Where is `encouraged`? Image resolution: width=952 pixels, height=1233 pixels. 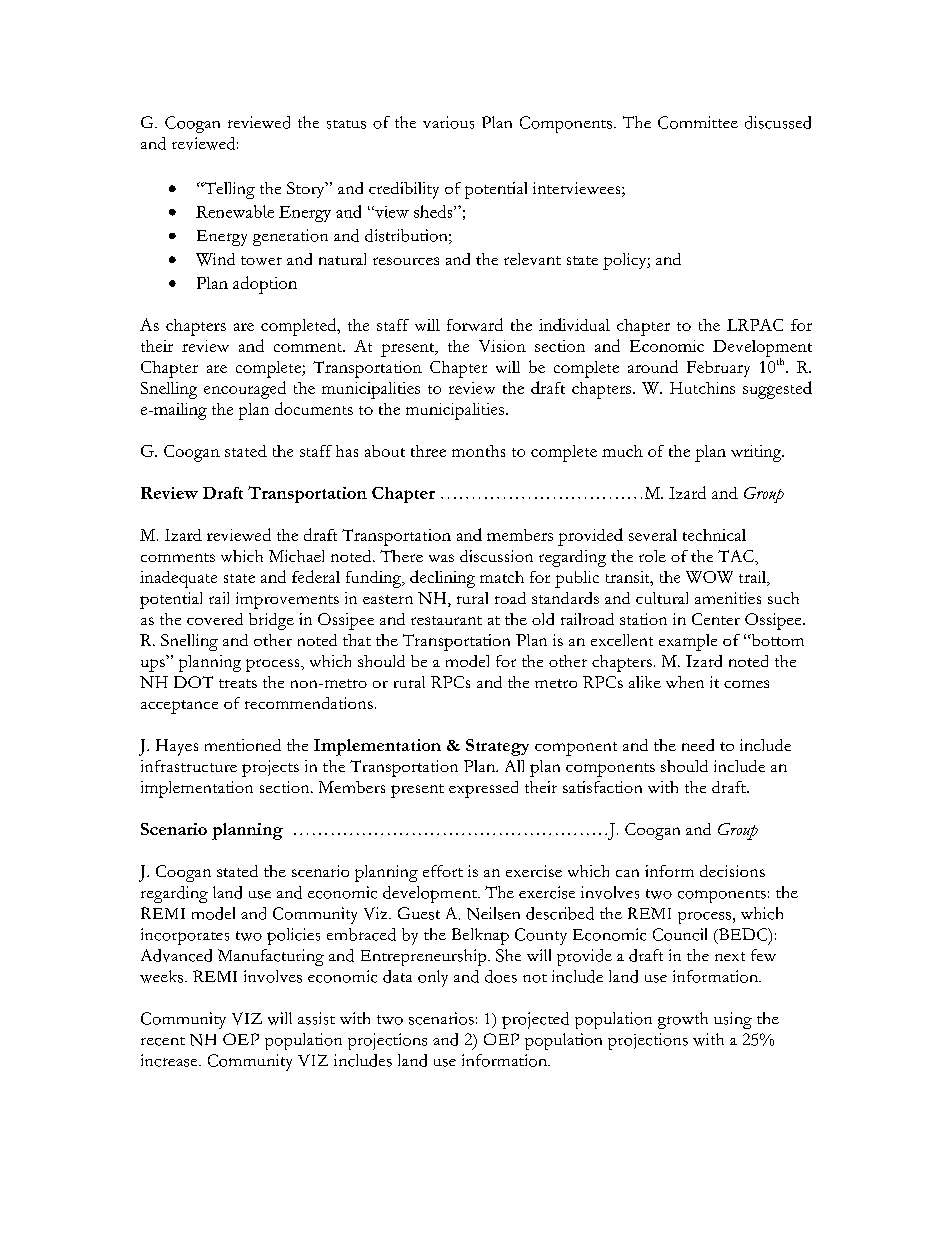 encouraged is located at coordinates (245, 390).
